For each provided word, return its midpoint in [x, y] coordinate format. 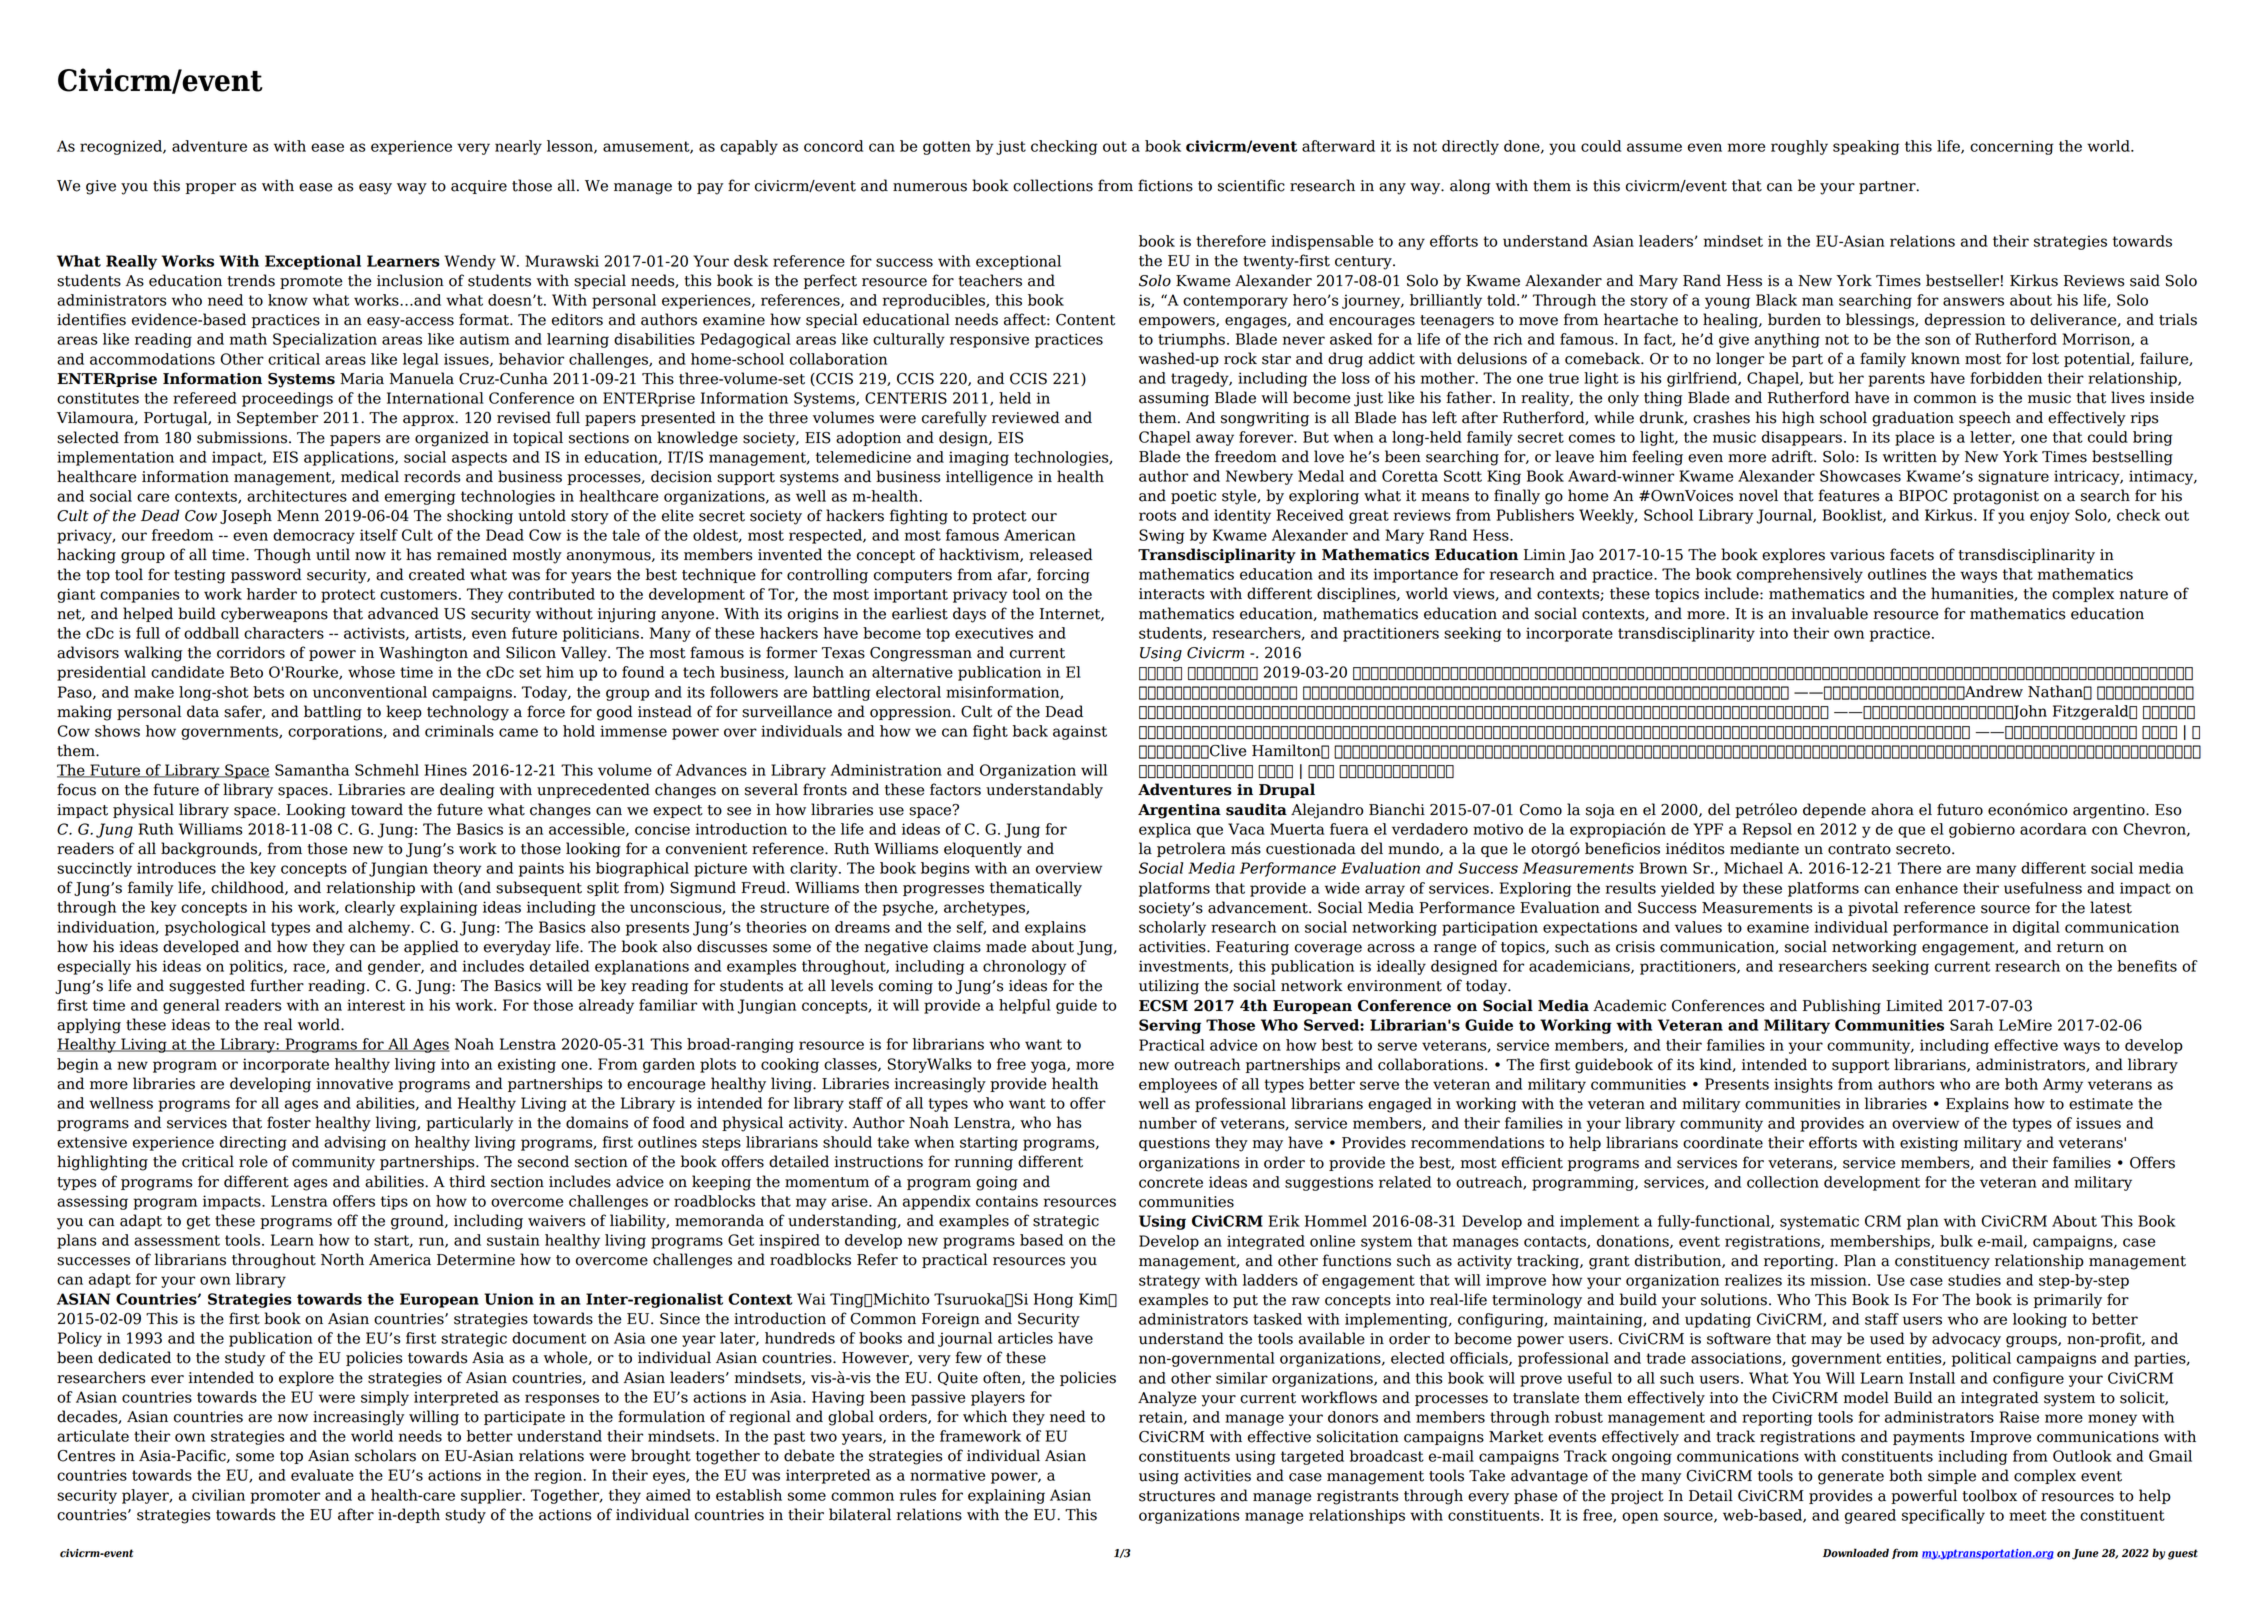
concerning [2012, 147]
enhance [1927, 888]
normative [947, 1475]
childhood [248, 888]
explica [1165, 830]
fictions [1165, 185]
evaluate [322, 1475]
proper [211, 188]
